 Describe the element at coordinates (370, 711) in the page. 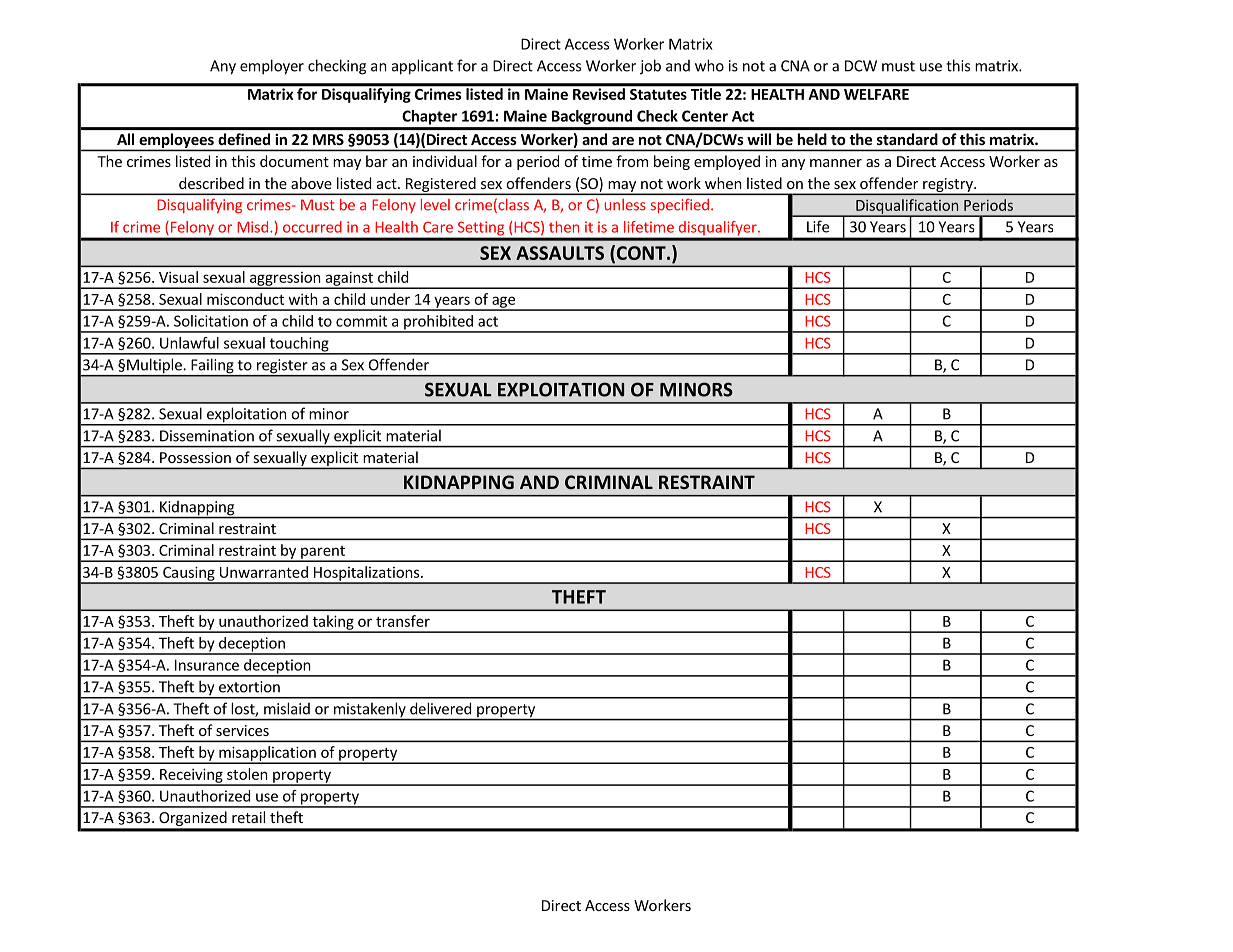

I see `mistakenly` at that location.
